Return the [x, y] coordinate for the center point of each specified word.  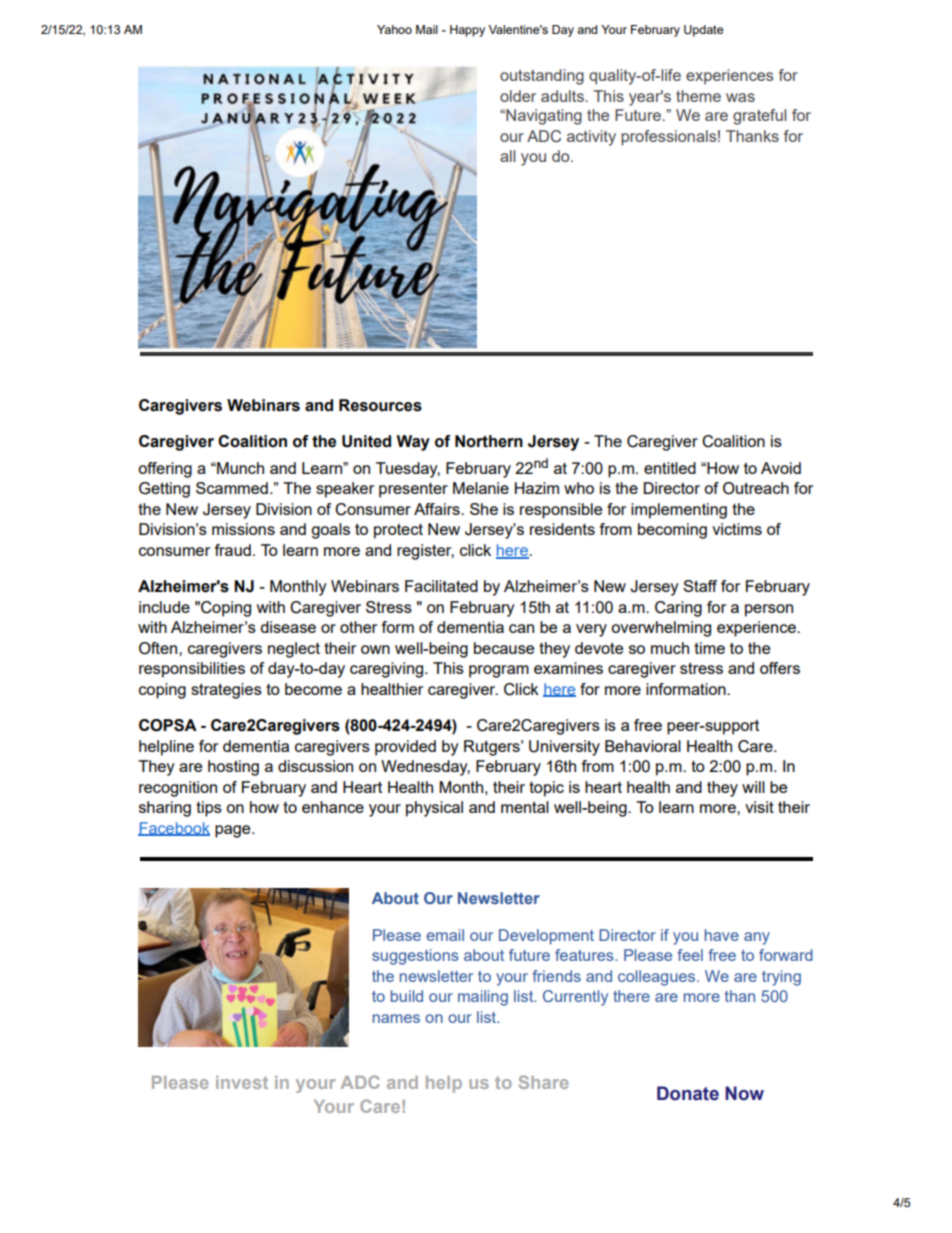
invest [242, 1082]
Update [703, 31]
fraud [233, 550]
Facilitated [441, 586]
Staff [700, 586]
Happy [467, 31]
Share [544, 1082]
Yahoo [394, 29]
